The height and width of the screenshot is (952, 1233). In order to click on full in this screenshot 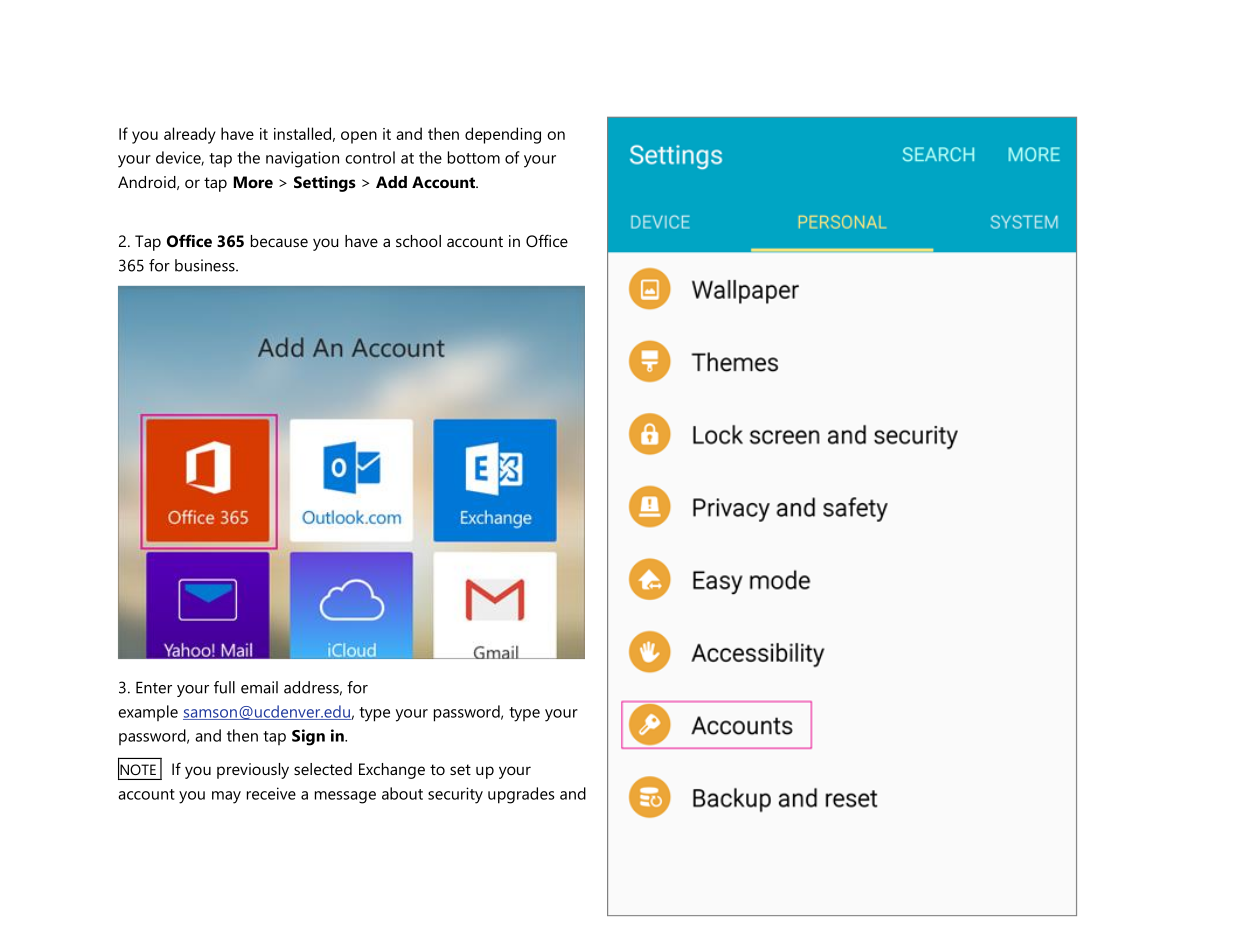, I will do `click(224, 687)`.
